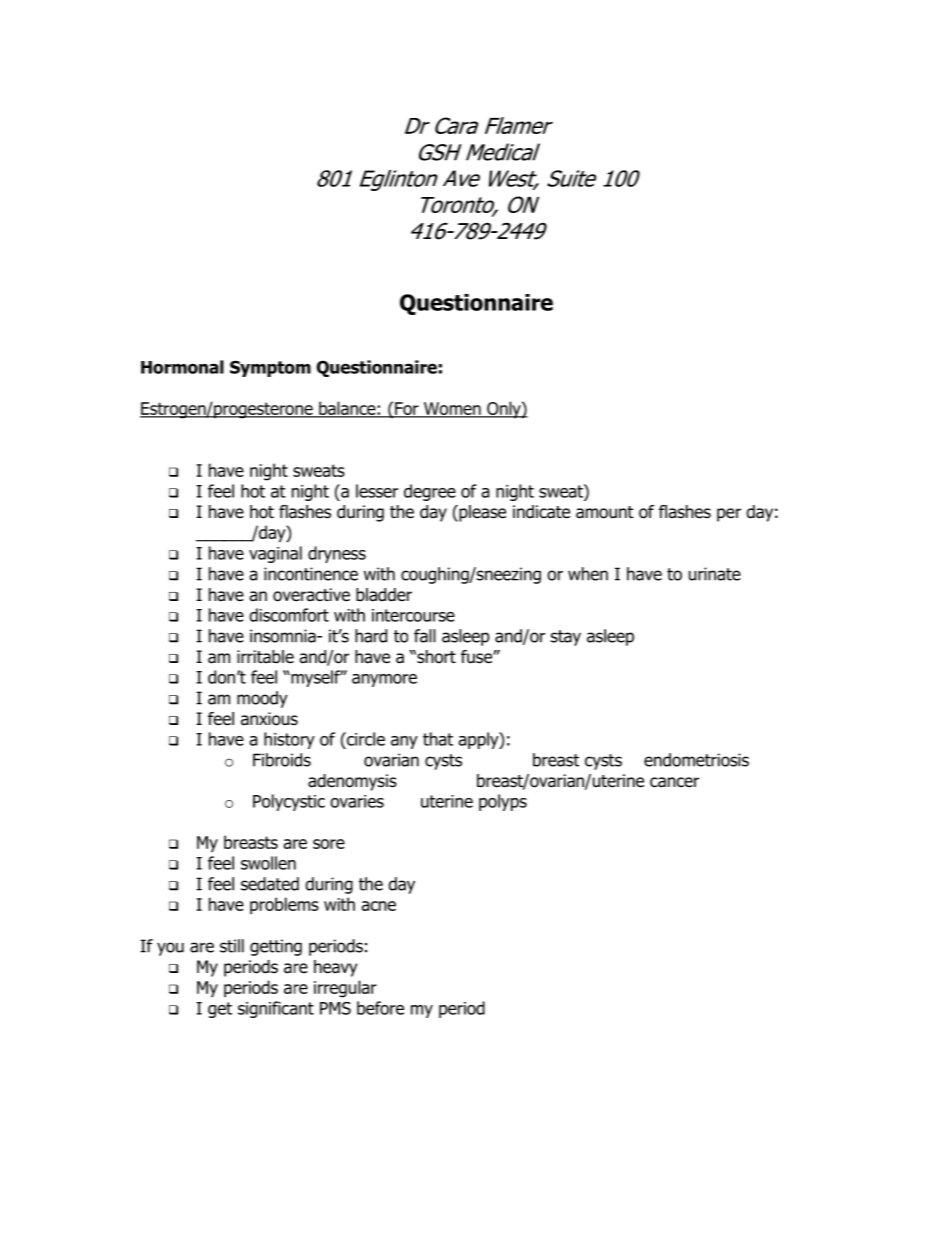 The image size is (952, 1233). What do you see at coordinates (452, 410) in the document?
I see `Women` at bounding box center [452, 410].
